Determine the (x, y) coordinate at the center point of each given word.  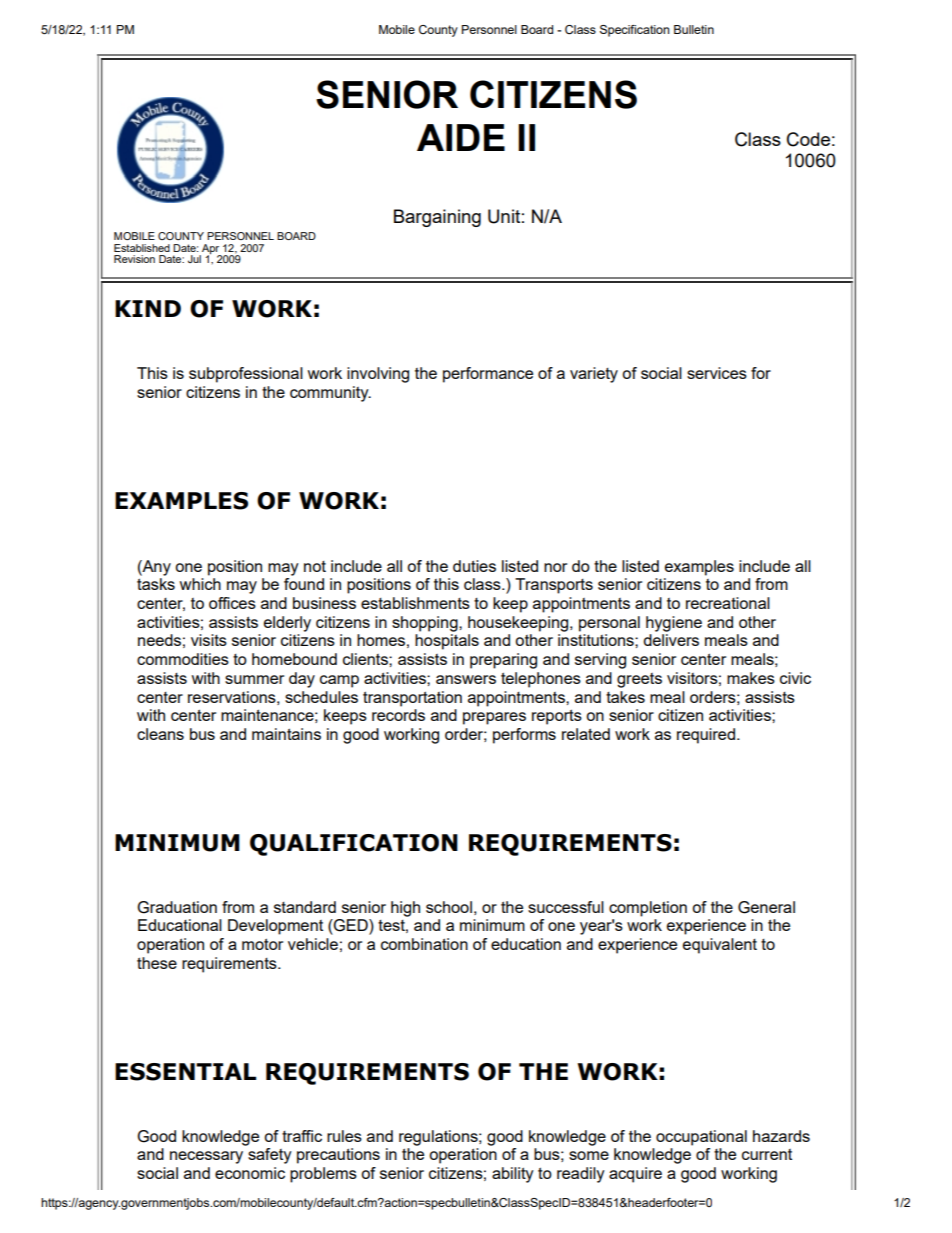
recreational (728, 603)
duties (474, 566)
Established (142, 248)
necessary (206, 1157)
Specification (634, 31)
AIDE (461, 137)
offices (232, 603)
